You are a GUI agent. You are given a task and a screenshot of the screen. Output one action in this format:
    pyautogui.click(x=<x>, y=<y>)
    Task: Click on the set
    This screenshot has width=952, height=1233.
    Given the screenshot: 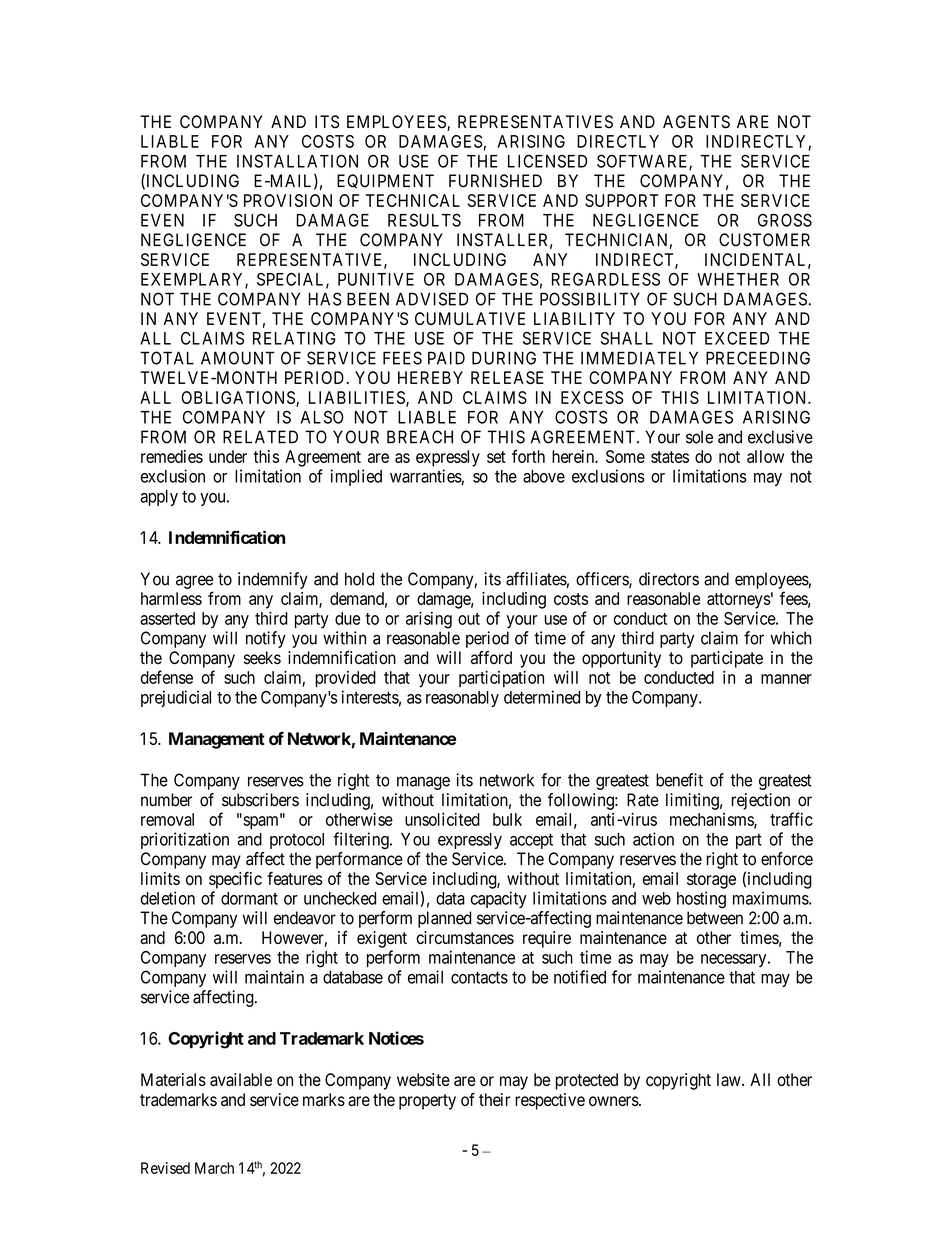 What is the action you would take?
    pyautogui.click(x=496, y=457)
